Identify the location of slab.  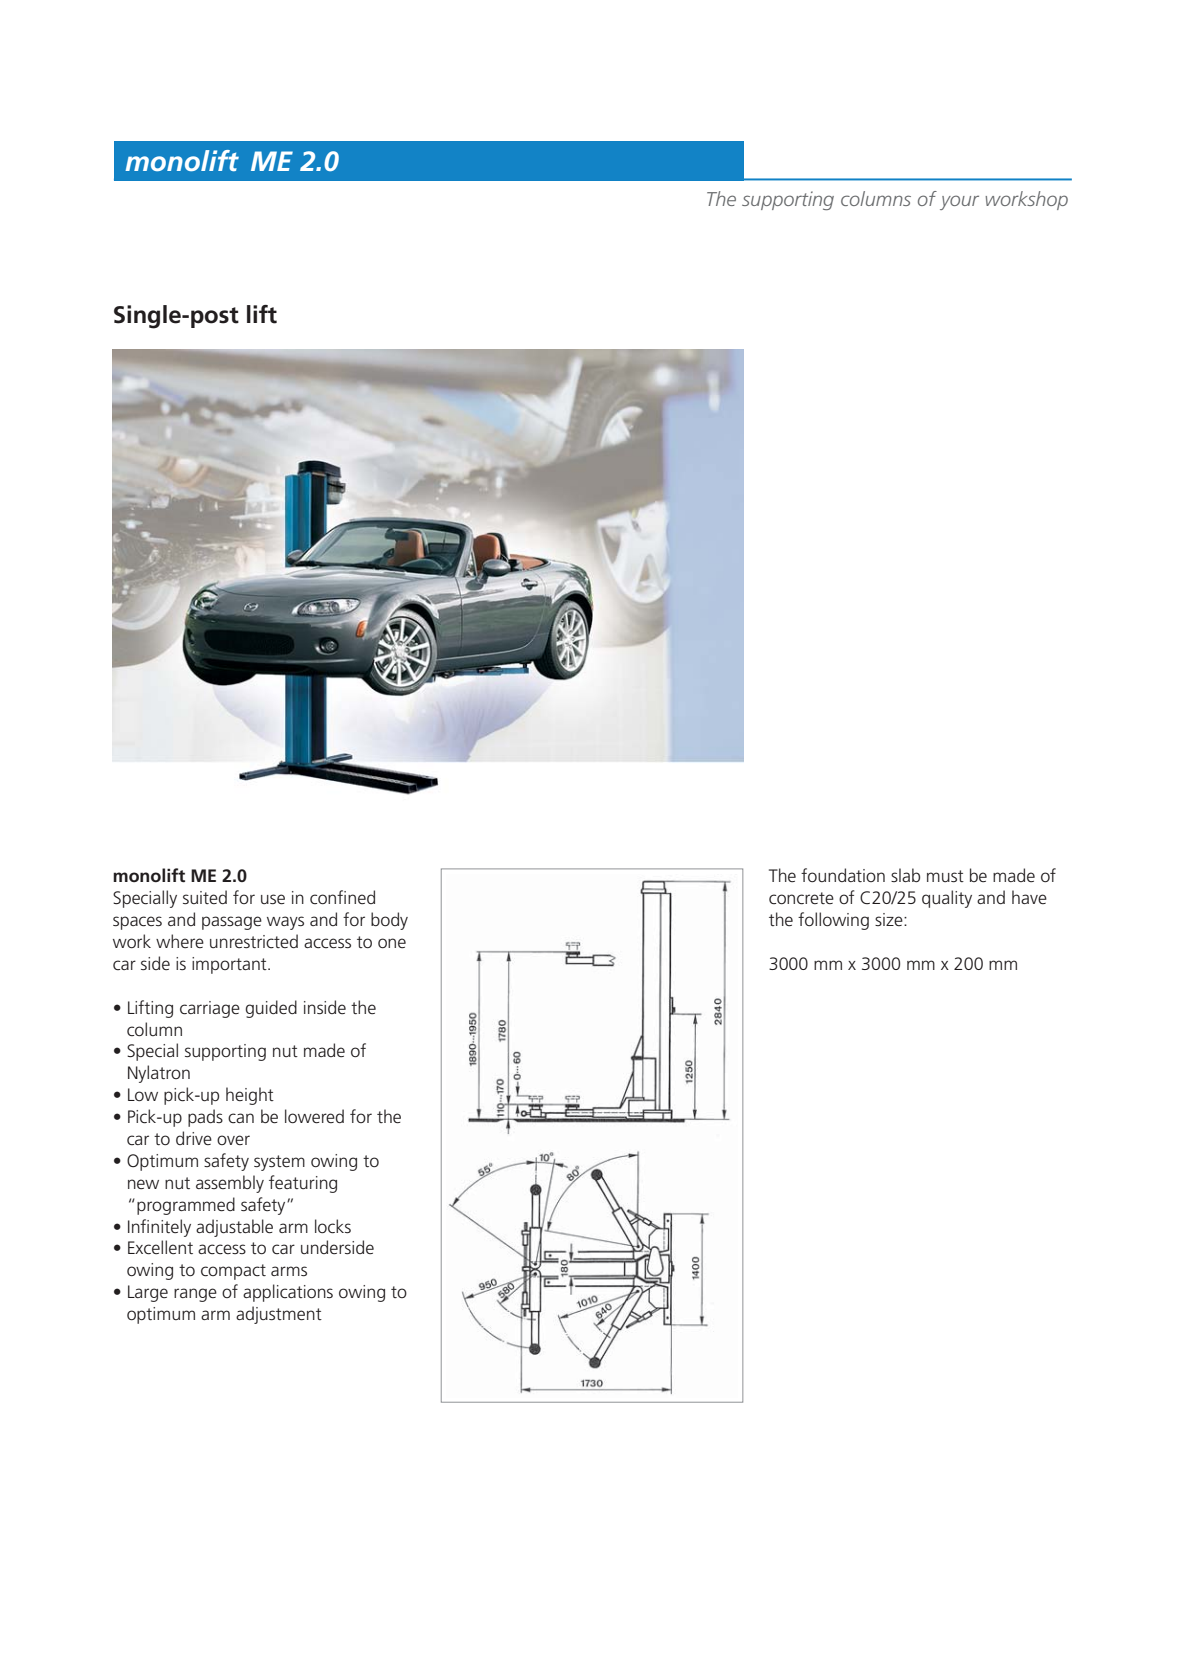
(905, 875).
